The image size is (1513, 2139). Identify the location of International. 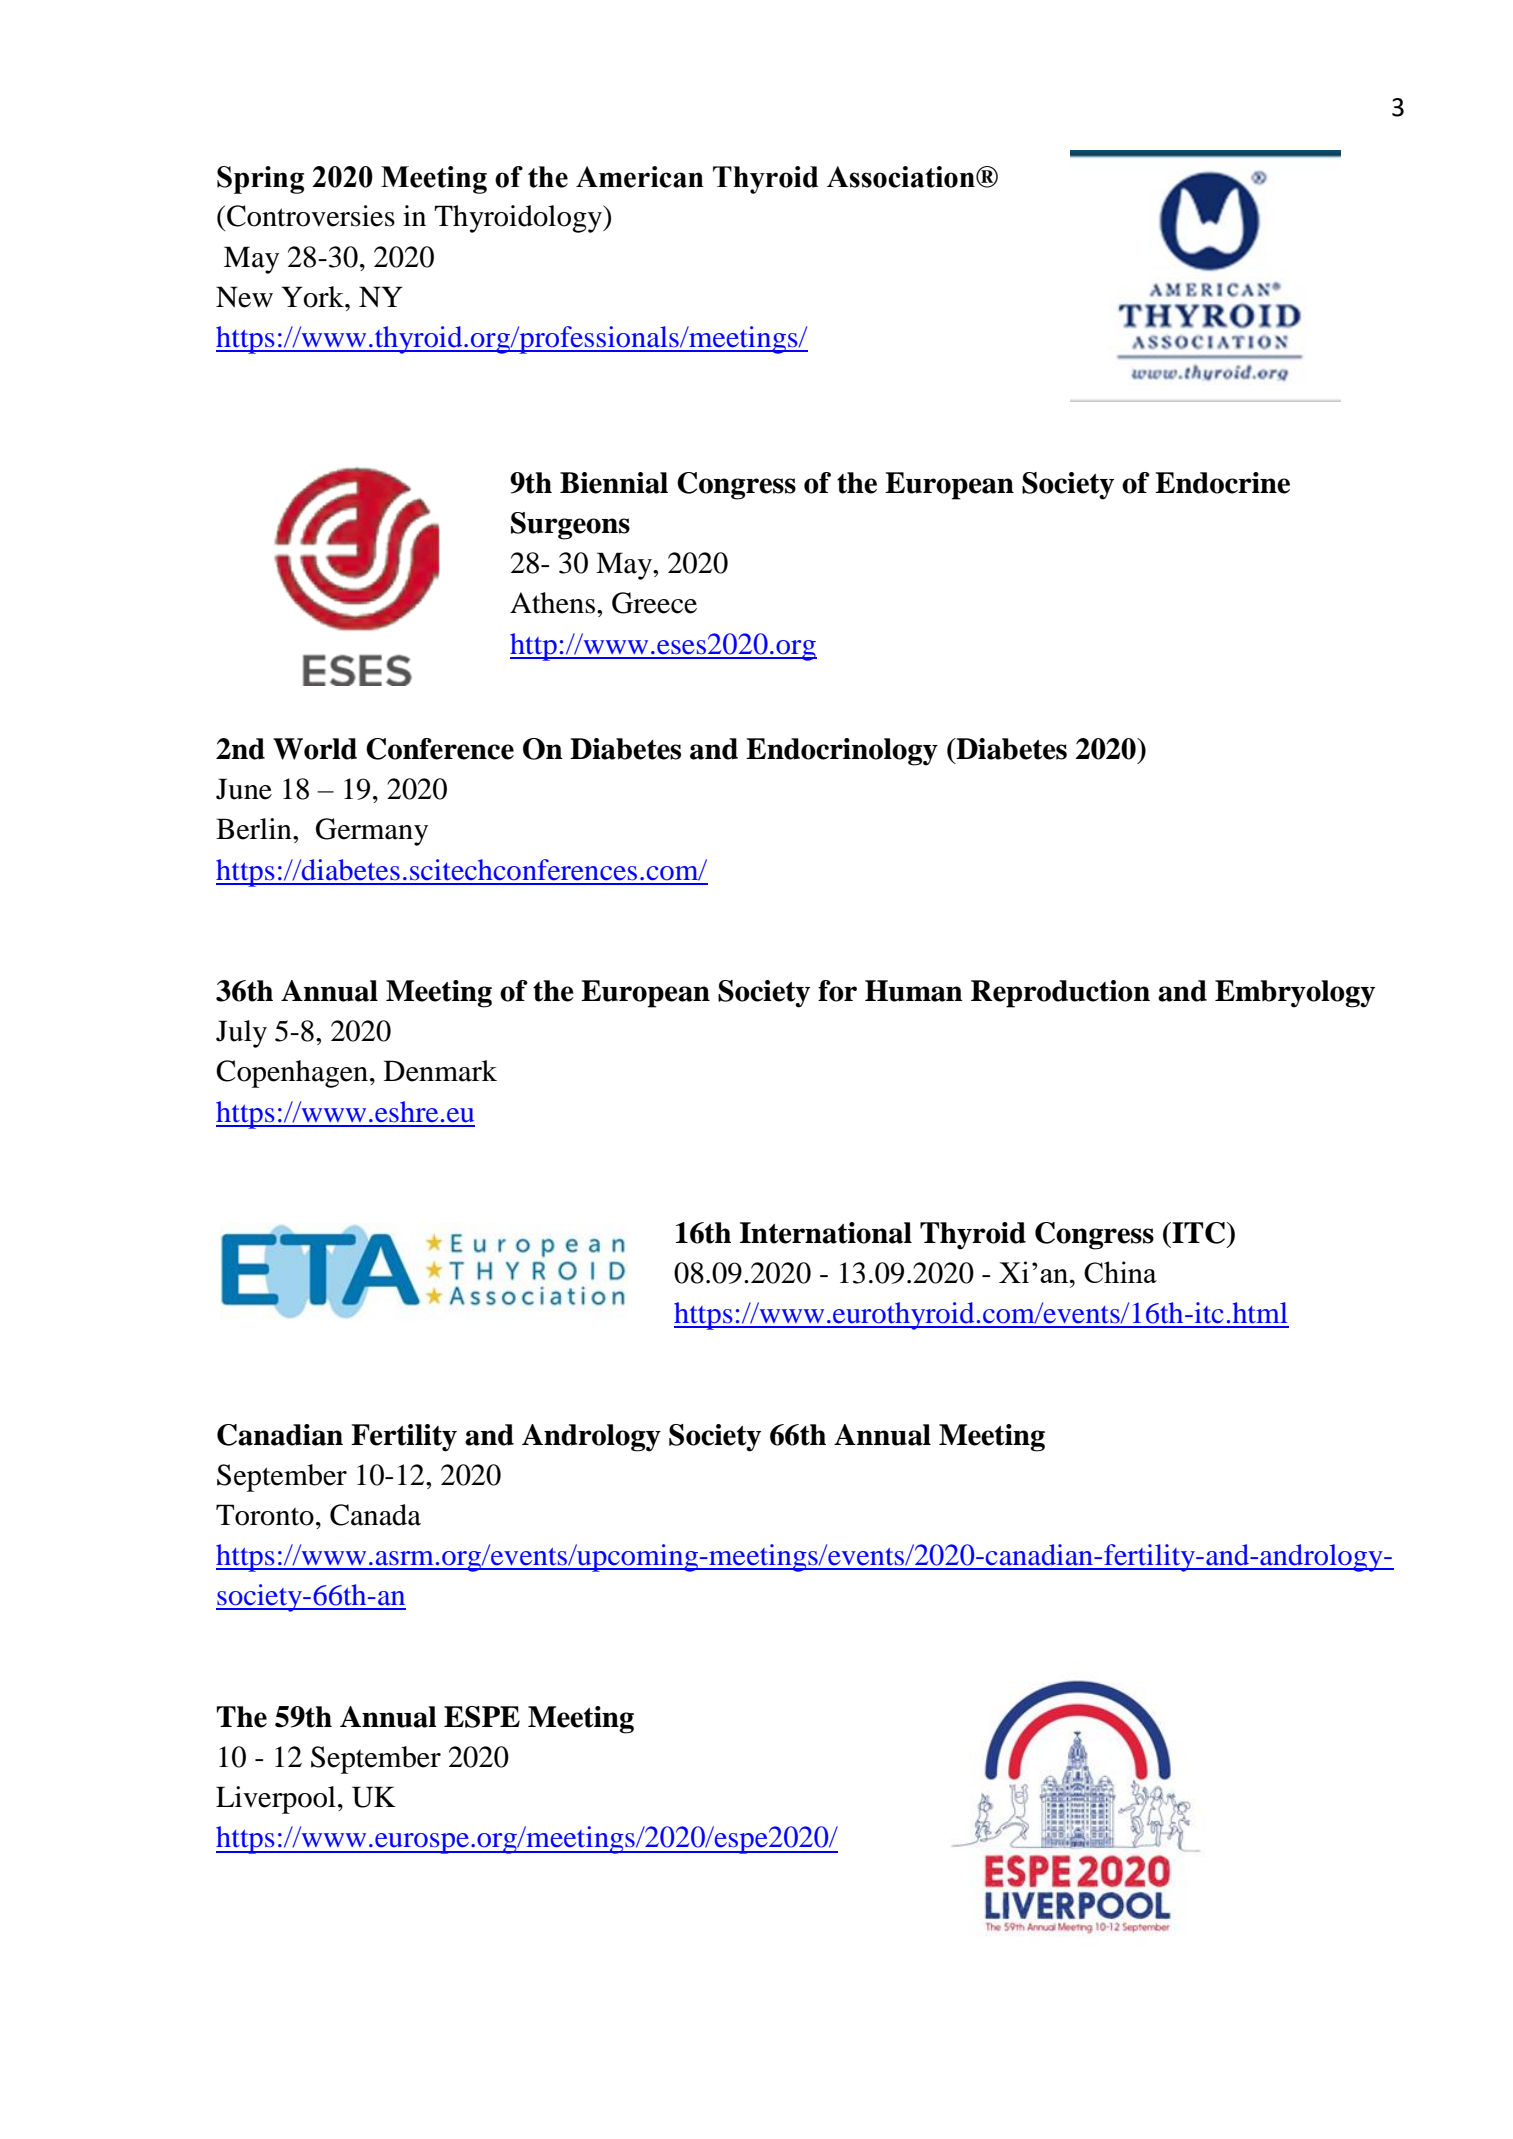
(826, 1233).
